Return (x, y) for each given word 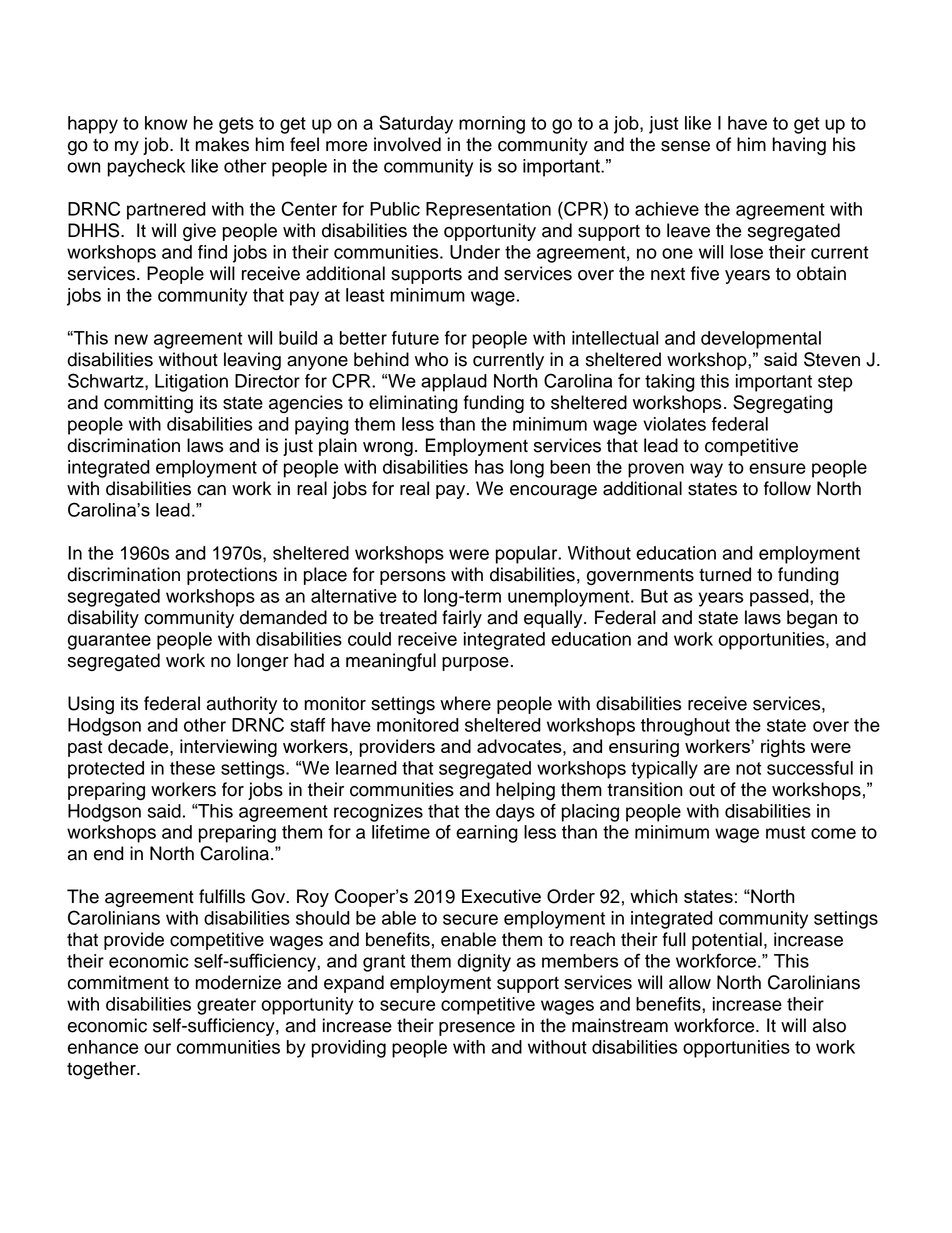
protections (232, 576)
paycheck (146, 168)
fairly (462, 619)
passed (780, 598)
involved (407, 144)
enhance (103, 1047)
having (799, 146)
